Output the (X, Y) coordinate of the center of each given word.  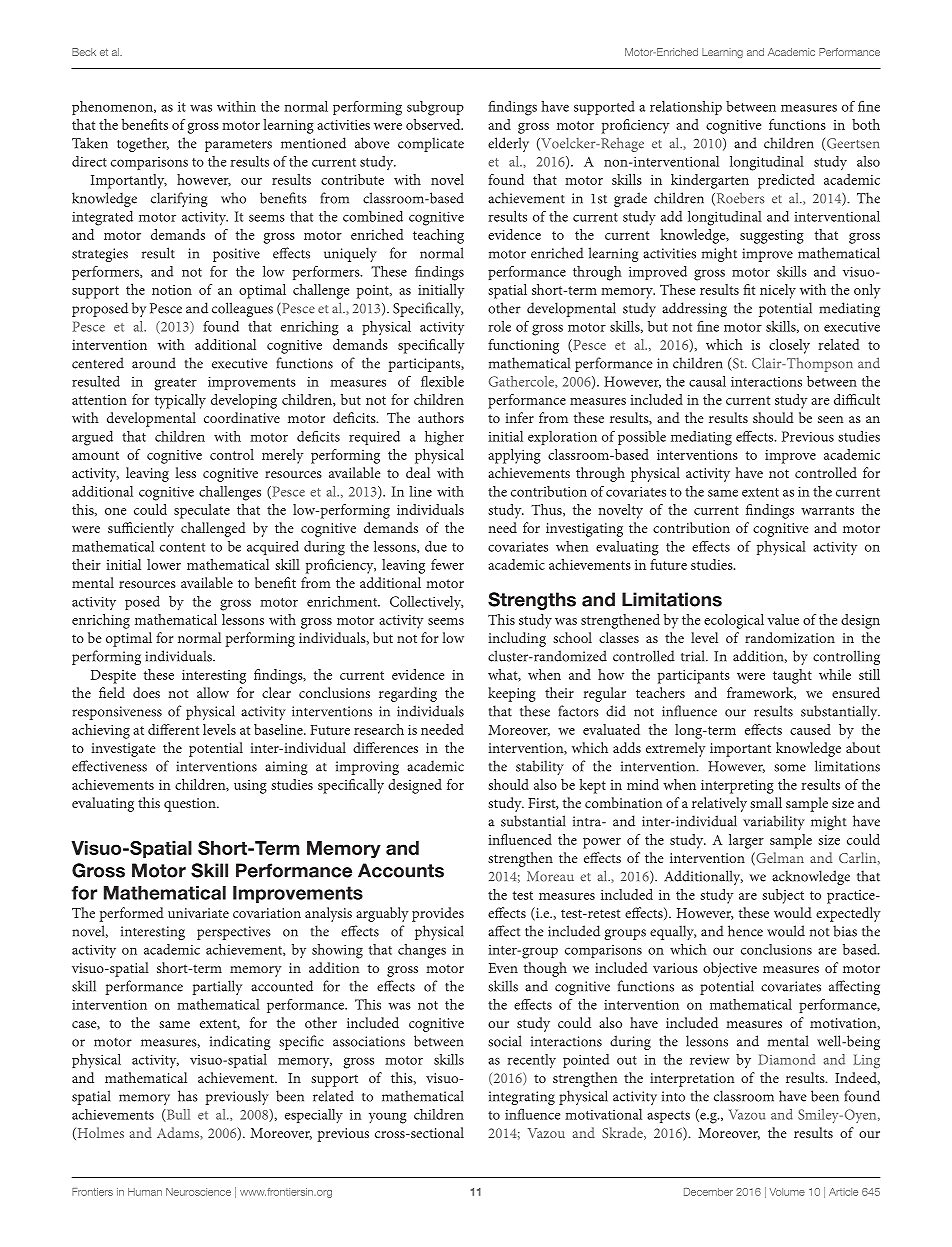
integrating (522, 1098)
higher (444, 438)
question (191, 805)
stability (540, 767)
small (766, 802)
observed (434, 124)
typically (180, 401)
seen (830, 419)
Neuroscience (198, 1192)
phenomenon (113, 108)
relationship (686, 108)
